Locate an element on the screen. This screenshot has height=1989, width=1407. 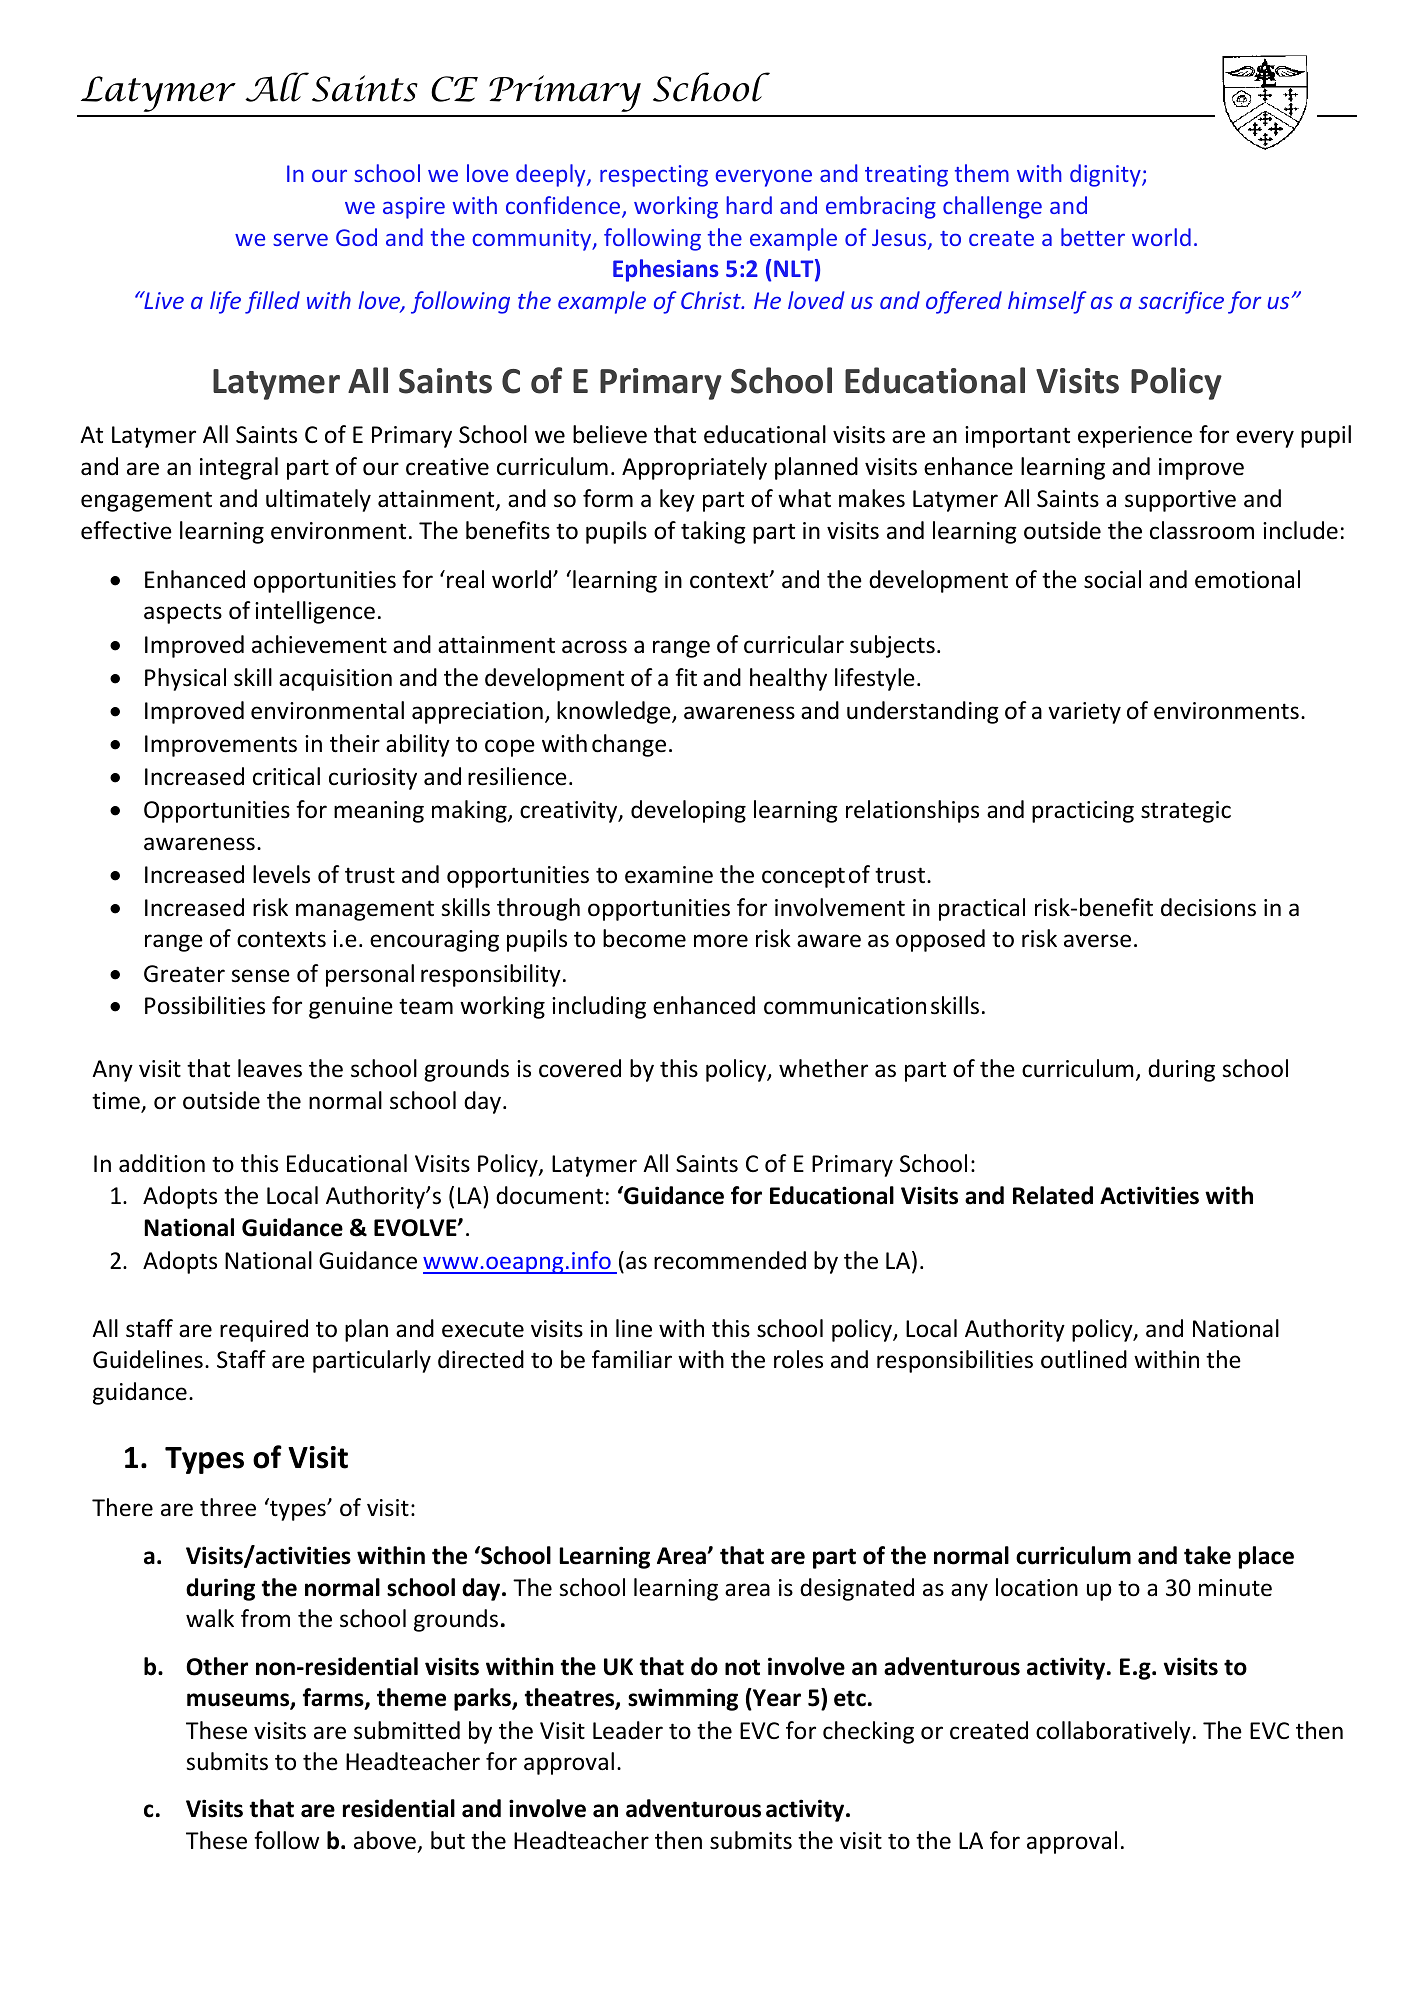
hard is located at coordinates (749, 205).
